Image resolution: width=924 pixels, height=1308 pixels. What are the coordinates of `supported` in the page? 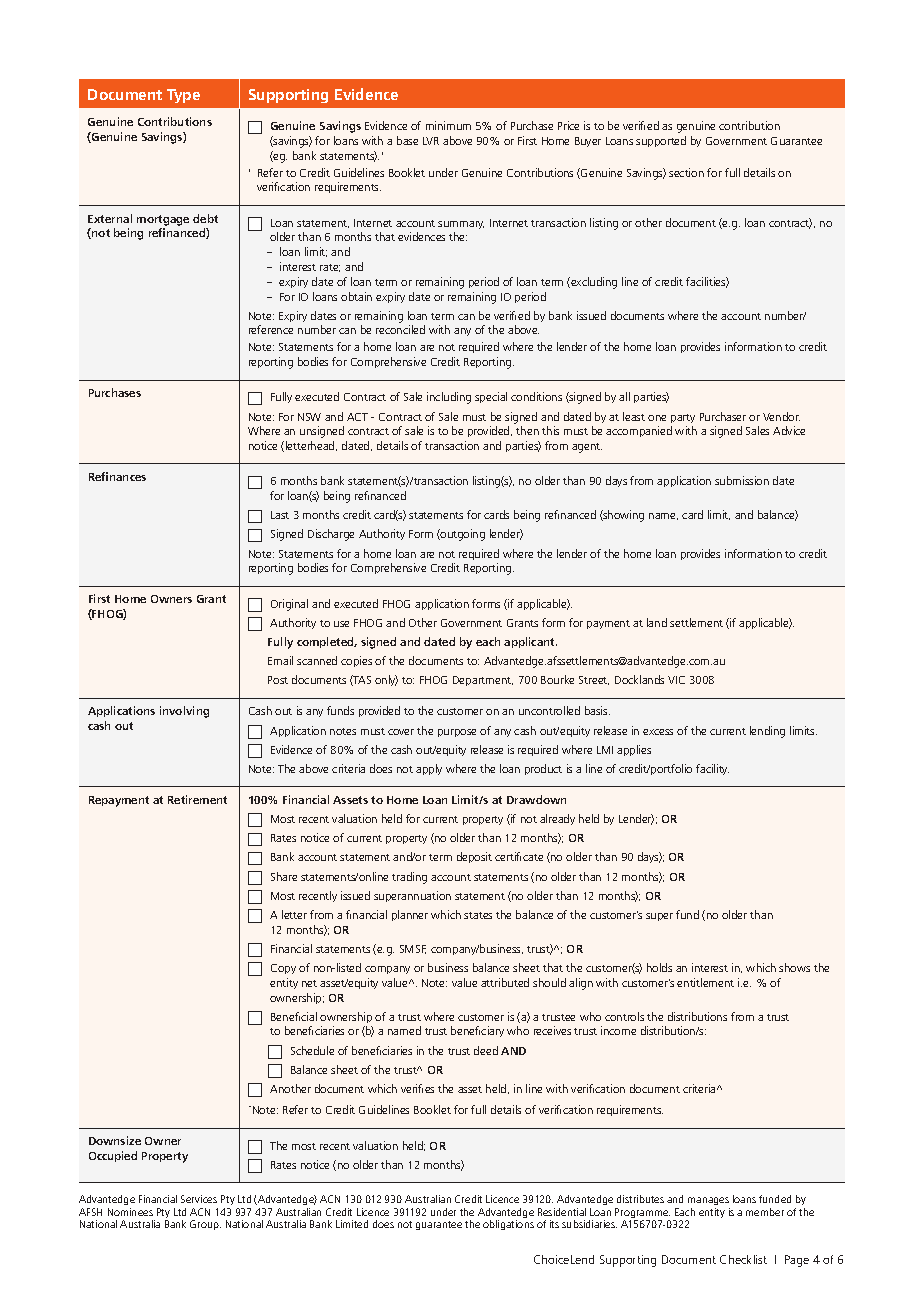 It's located at (661, 141).
